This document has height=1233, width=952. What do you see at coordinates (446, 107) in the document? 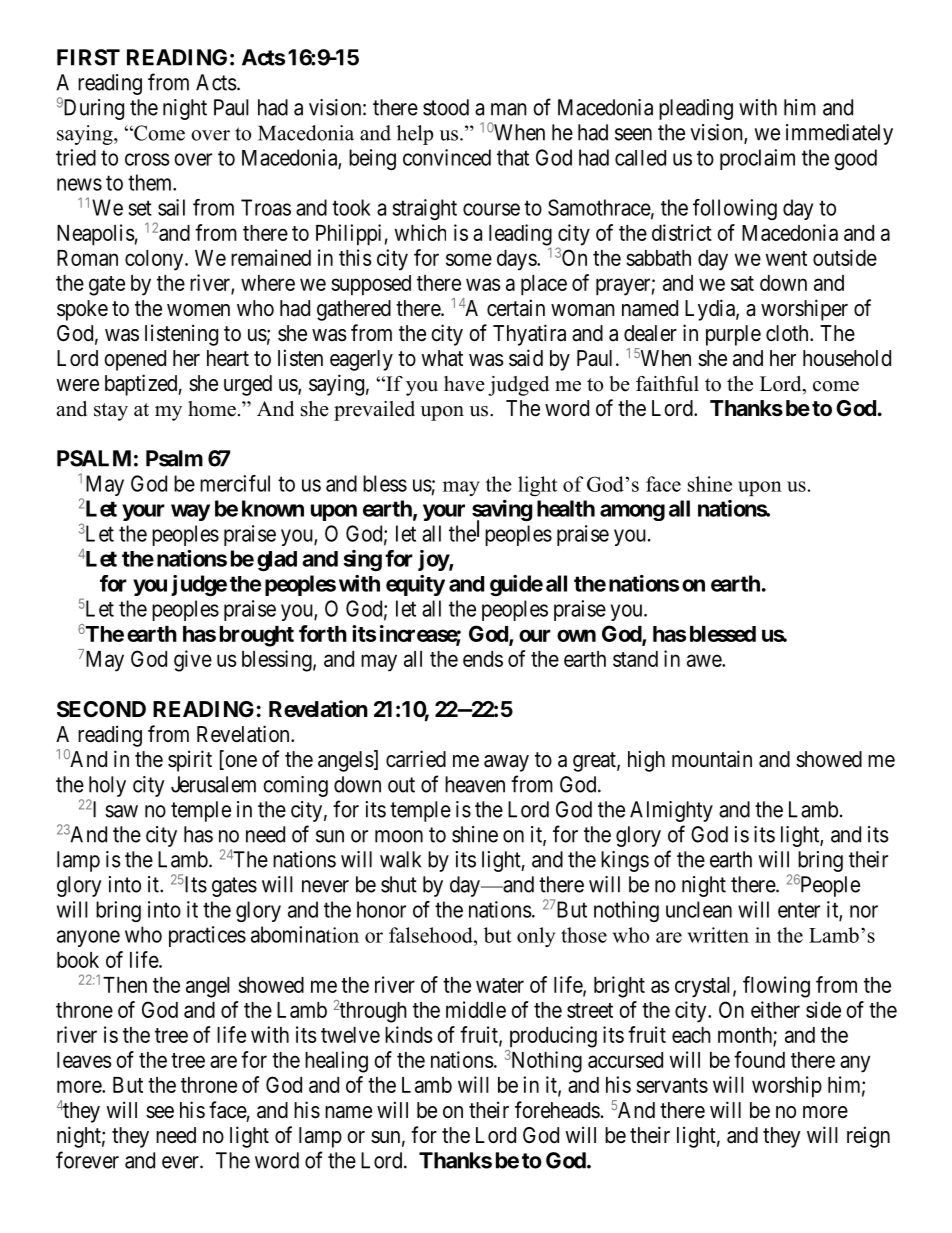
I see `stood` at bounding box center [446, 107].
